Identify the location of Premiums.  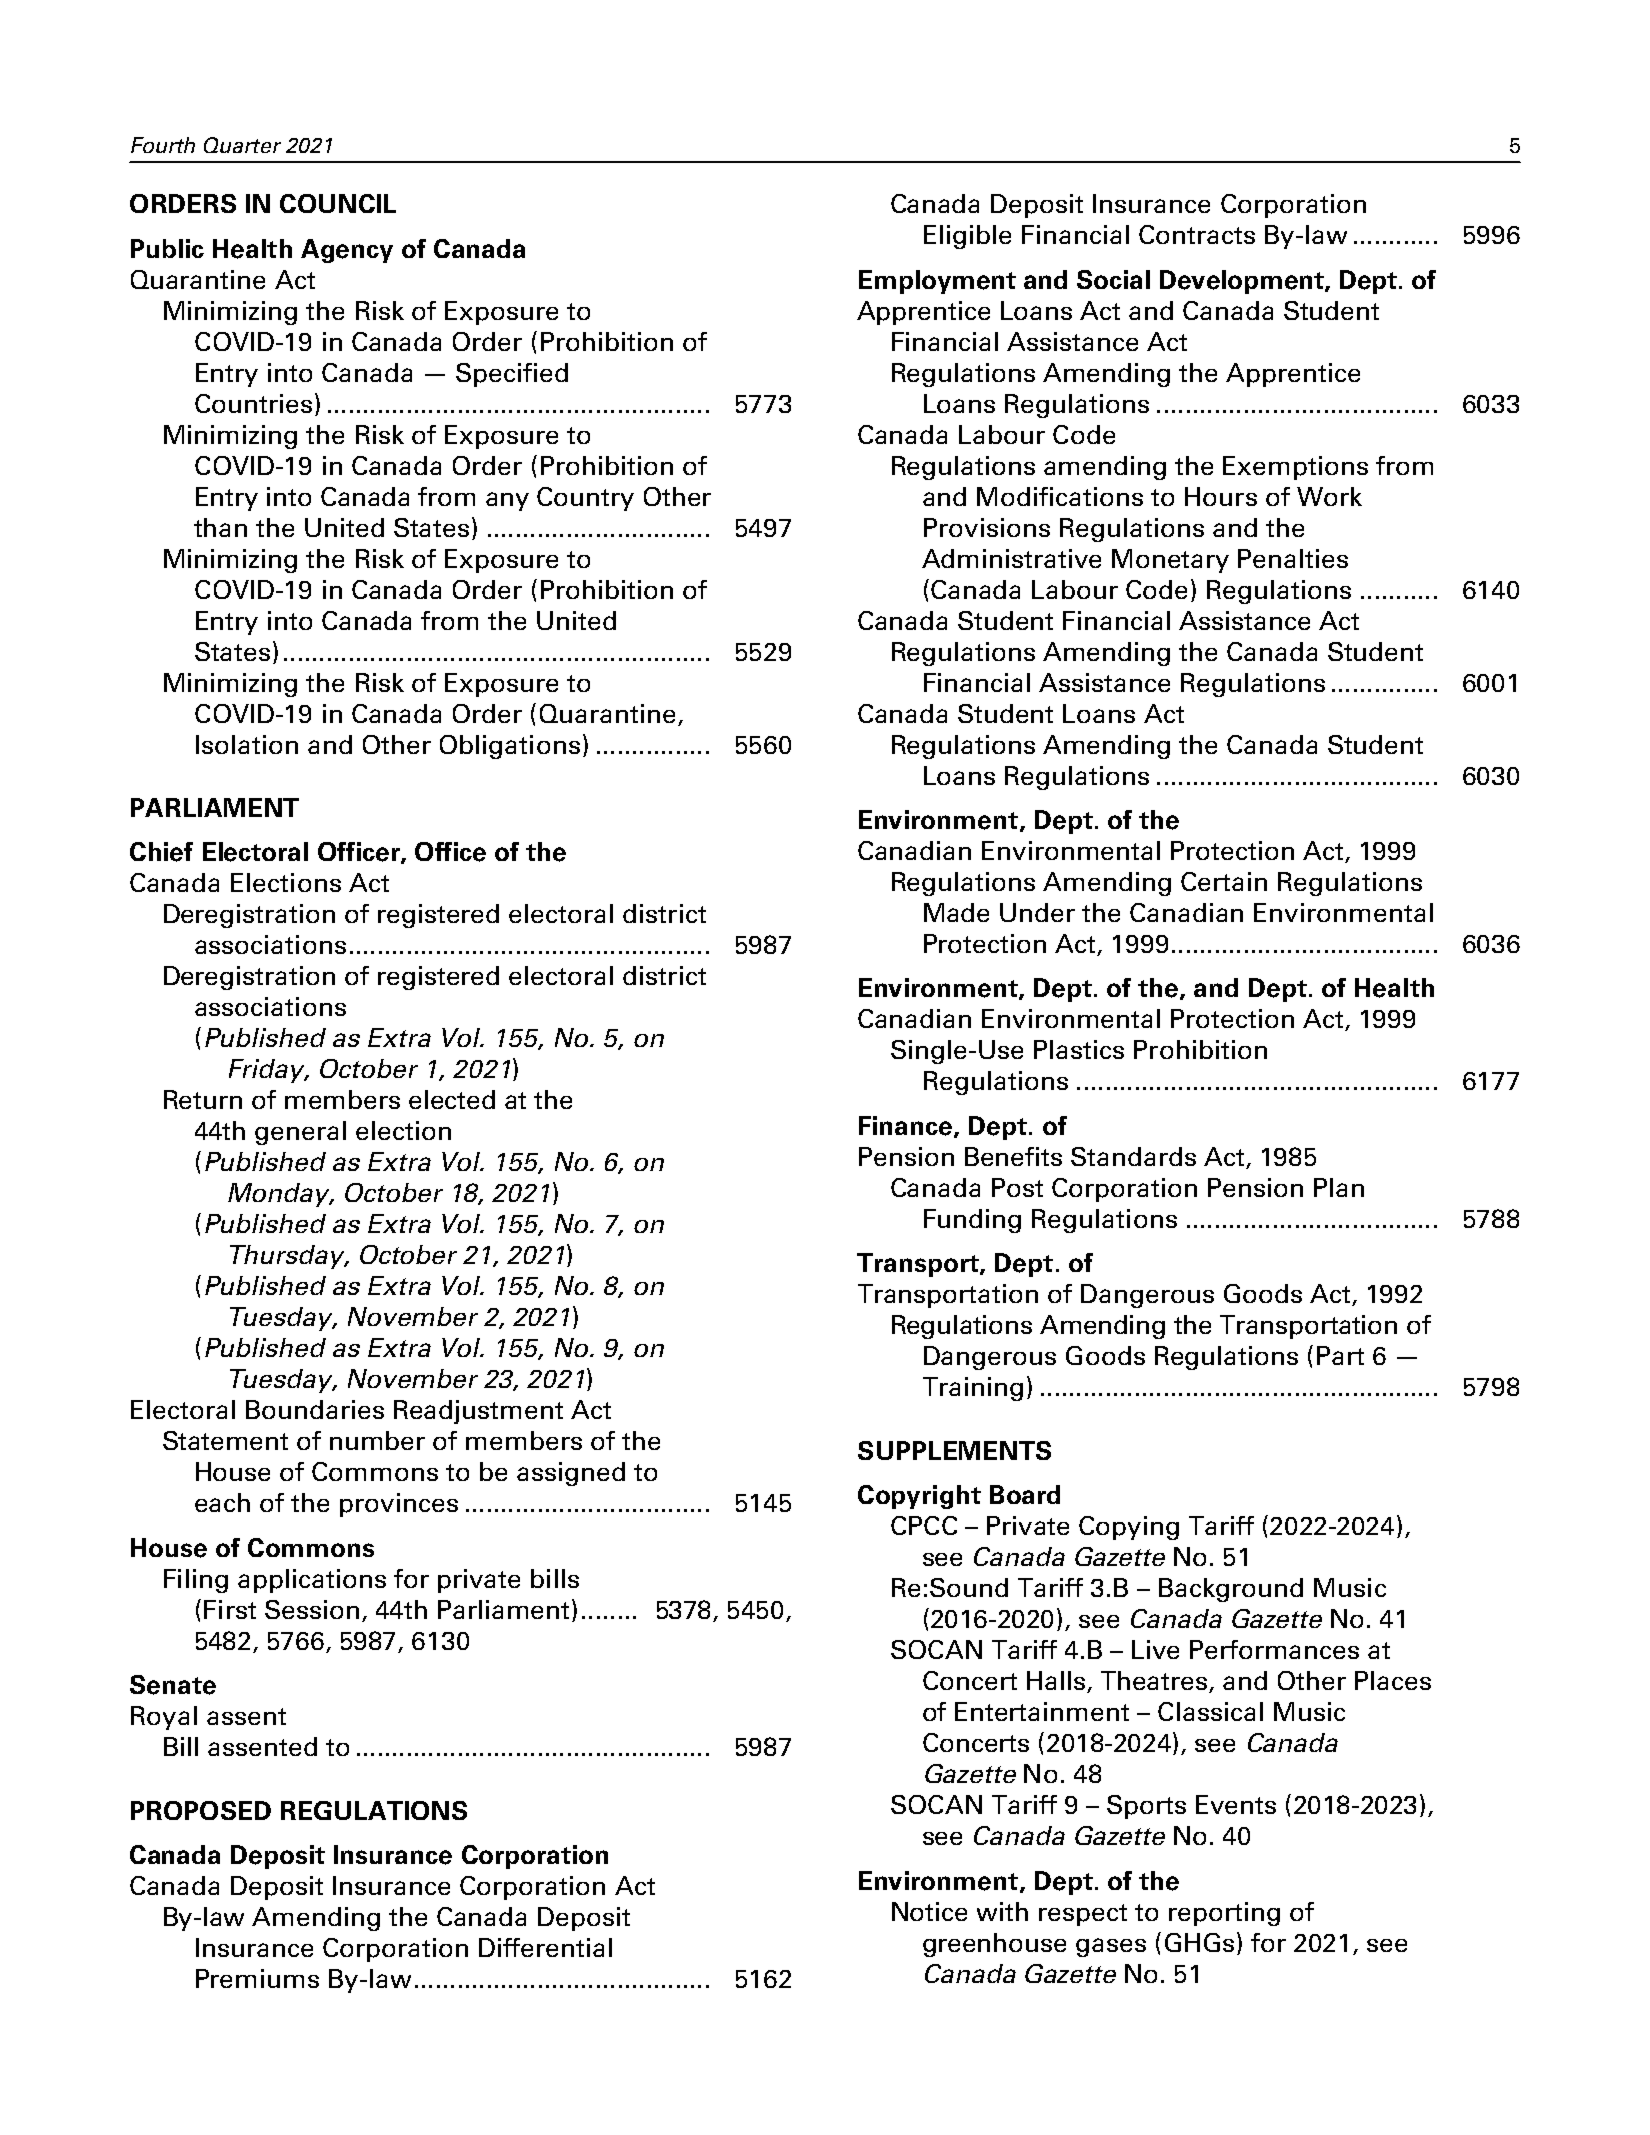
(257, 1978).
